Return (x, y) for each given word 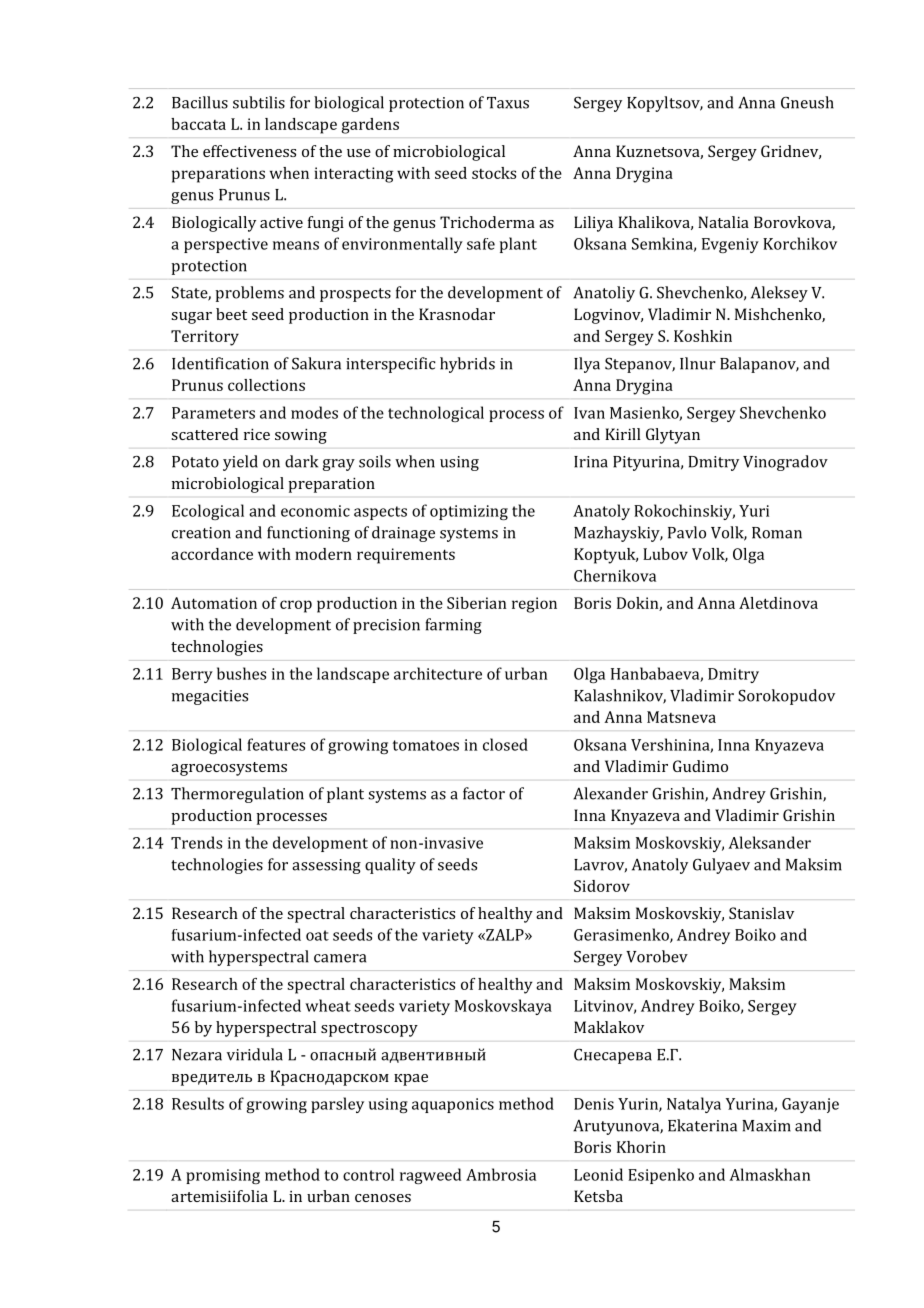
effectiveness (249, 151)
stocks (494, 173)
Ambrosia (501, 1174)
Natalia (723, 222)
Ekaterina (702, 1125)
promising (223, 1176)
